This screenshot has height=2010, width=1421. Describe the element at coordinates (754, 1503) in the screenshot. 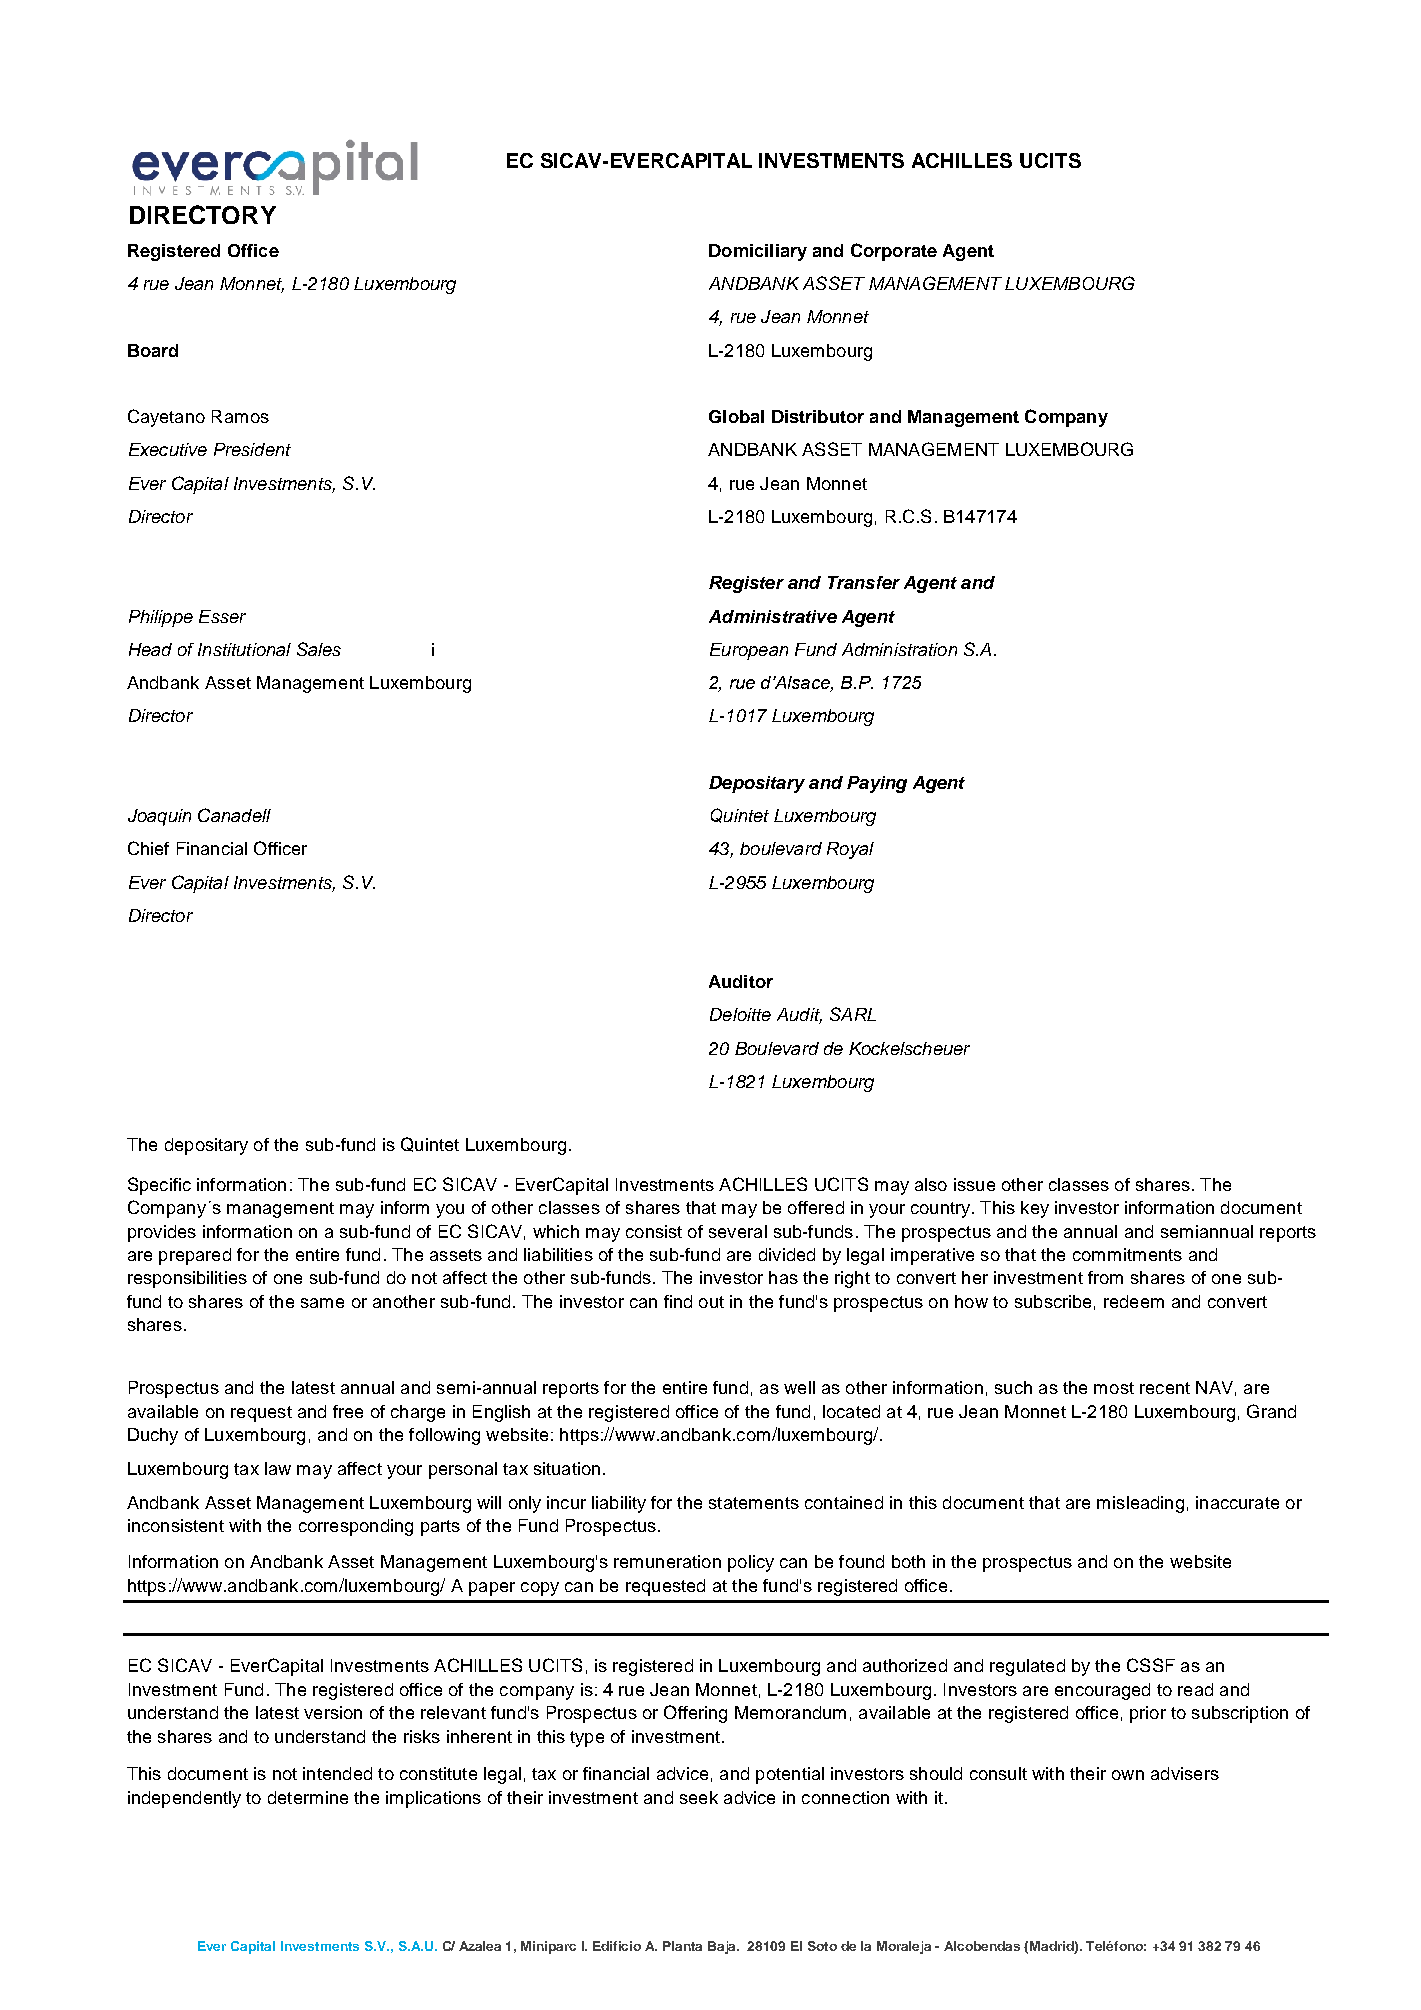

I see `statements` at that location.
